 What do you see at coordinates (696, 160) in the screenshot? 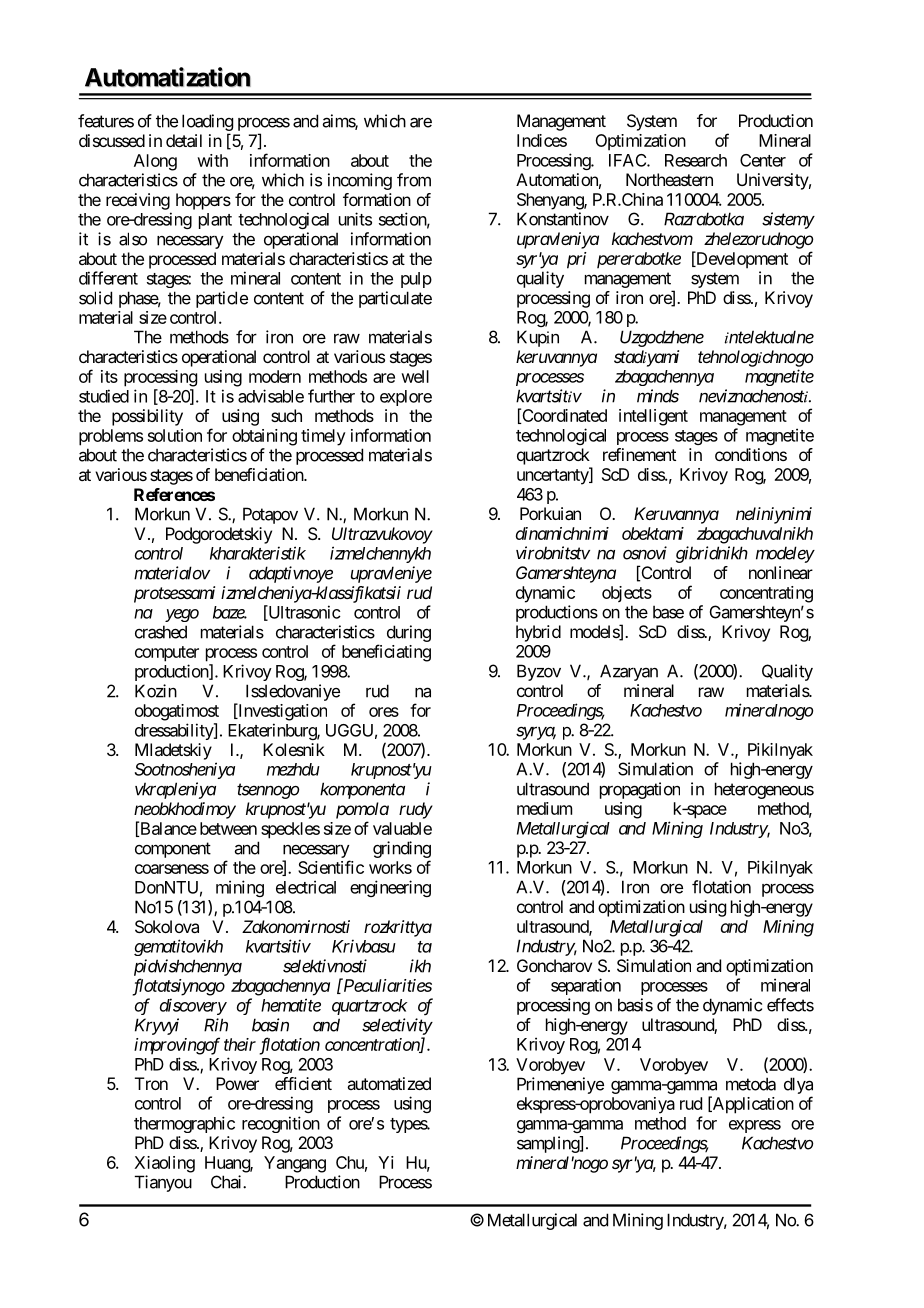
I see `Research` at bounding box center [696, 160].
